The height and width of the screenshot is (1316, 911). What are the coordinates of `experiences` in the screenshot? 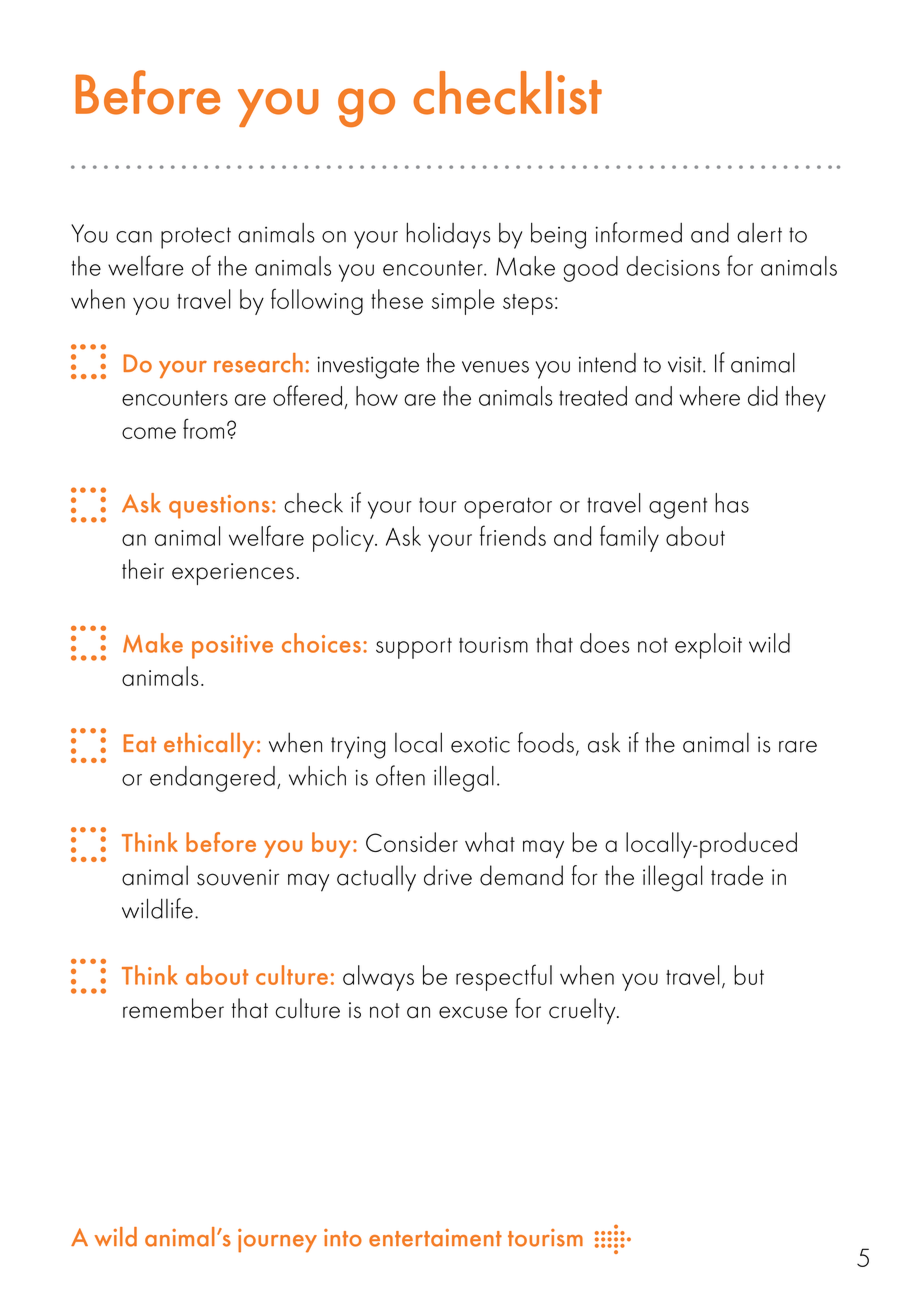 It's located at (233, 574).
